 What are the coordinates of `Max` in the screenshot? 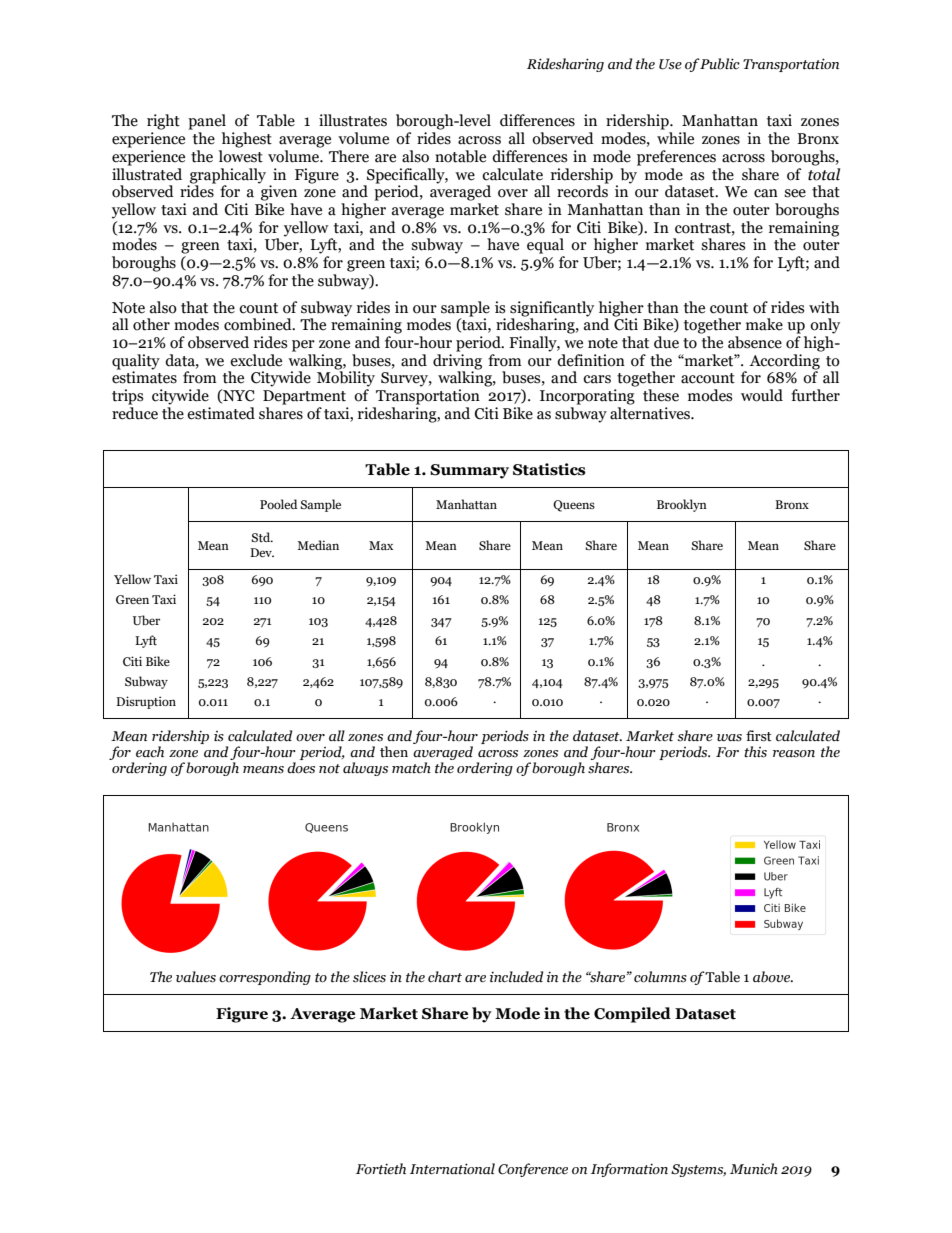 It's located at (381, 545).
